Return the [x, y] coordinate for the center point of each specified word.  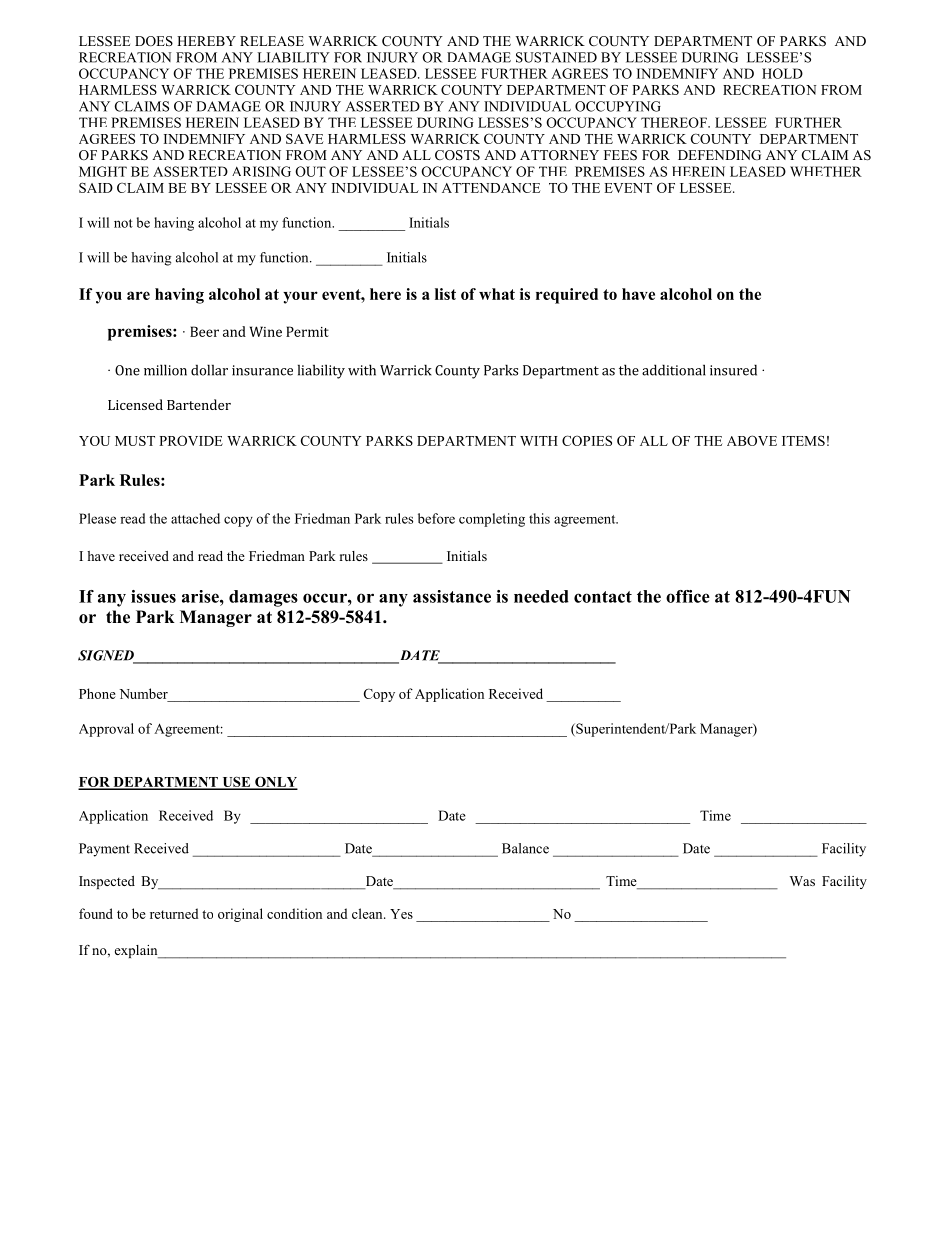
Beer [204, 331]
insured [733, 370]
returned [174, 913]
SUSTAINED [556, 57]
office [688, 596]
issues [153, 596]
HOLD [782, 73]
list [445, 294]
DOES [154, 41]
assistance [452, 596]
